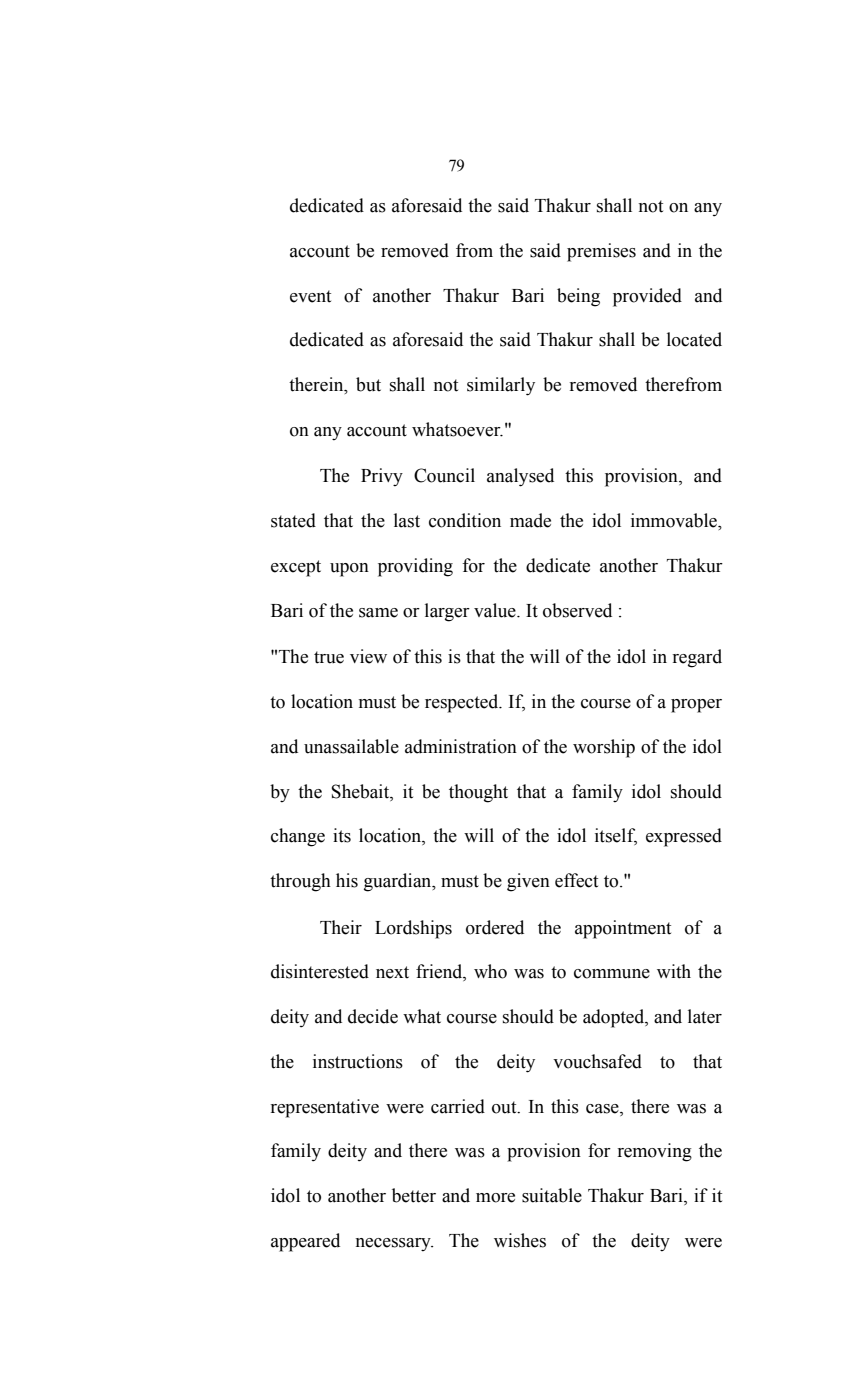  What do you see at coordinates (604, 748) in the document?
I see `worship` at bounding box center [604, 748].
